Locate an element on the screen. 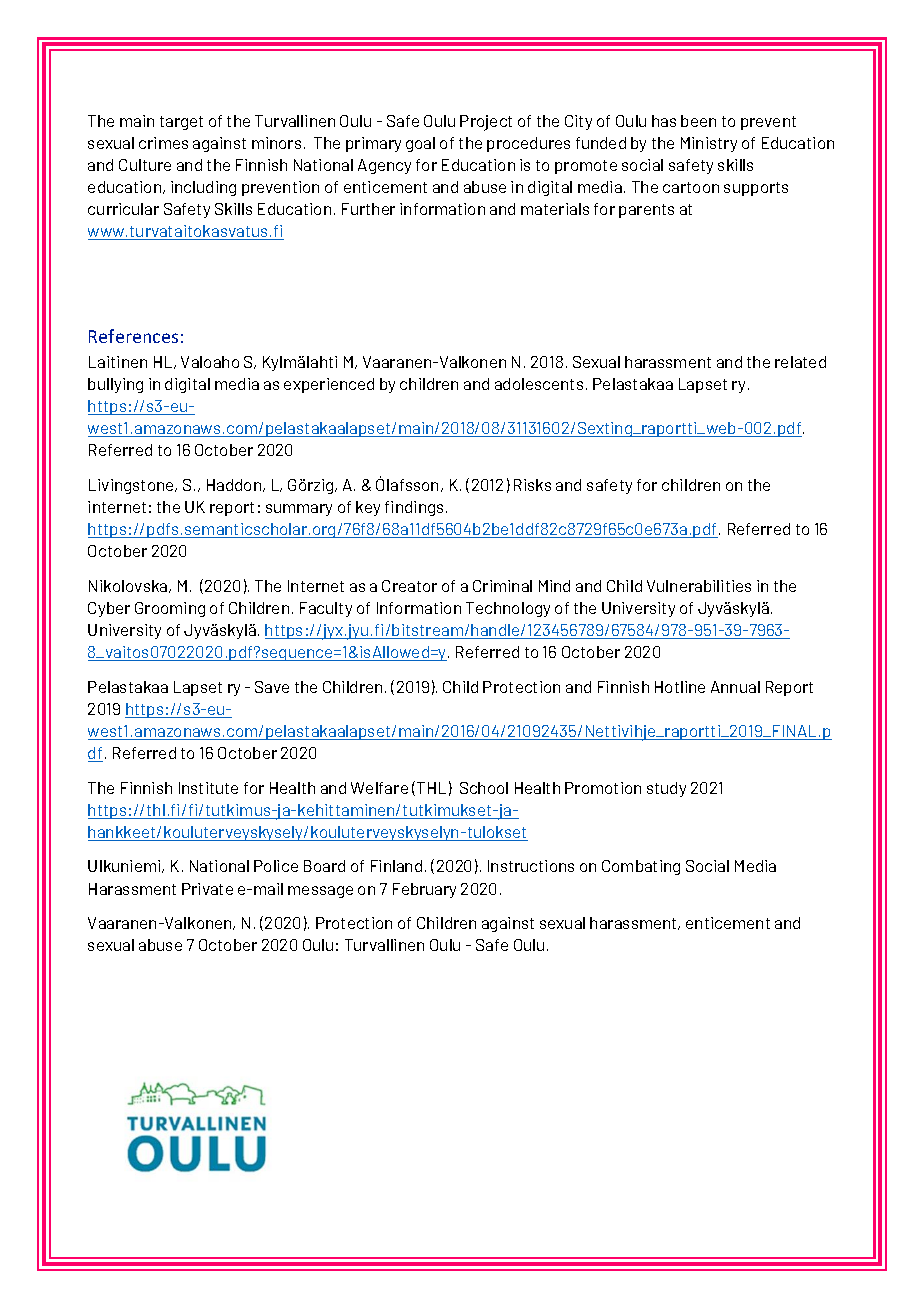 The height and width of the screenshot is (1308, 924). Ministry is located at coordinates (709, 144).
